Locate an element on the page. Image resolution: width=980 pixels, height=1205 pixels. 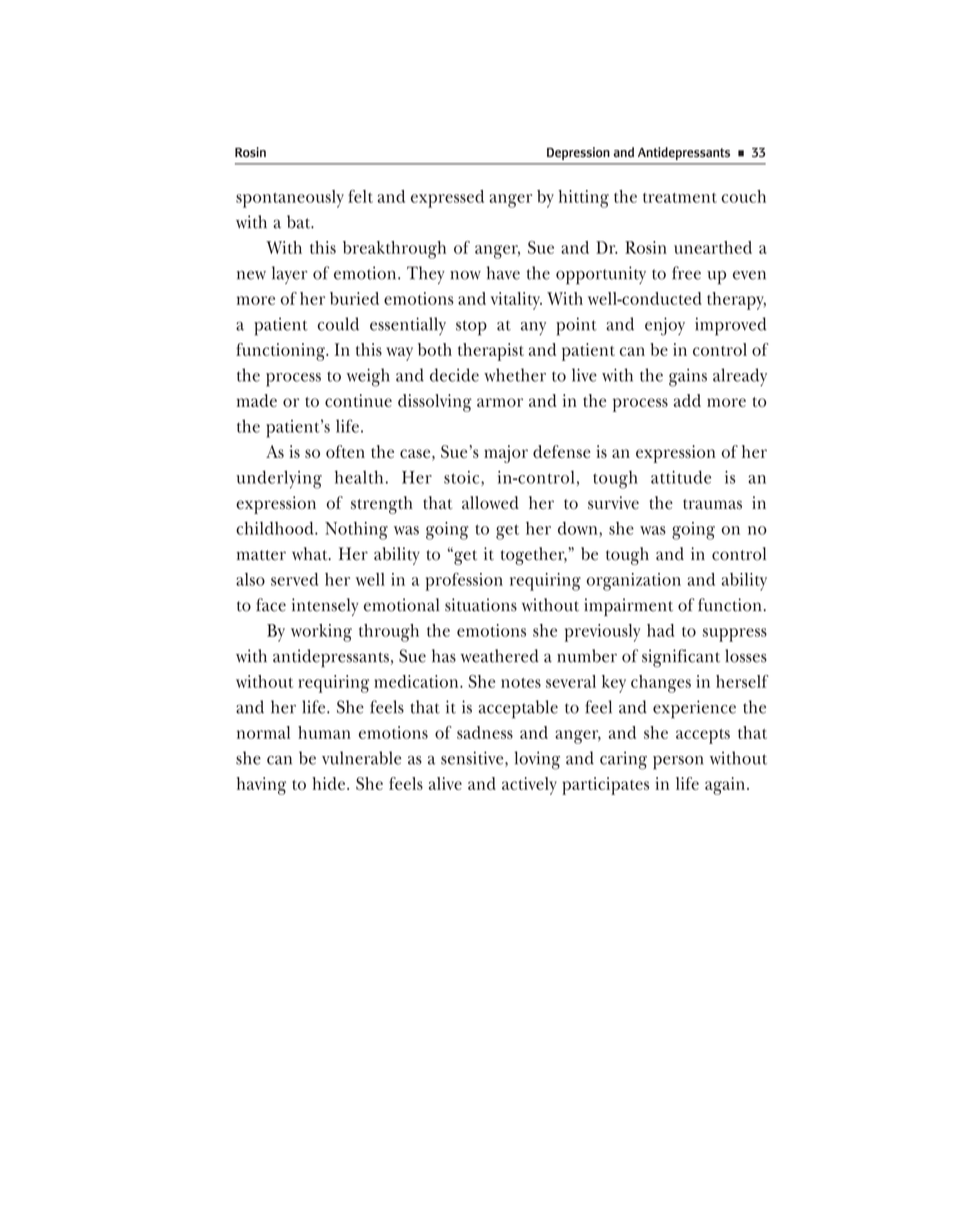
major is located at coordinates (506, 454).
